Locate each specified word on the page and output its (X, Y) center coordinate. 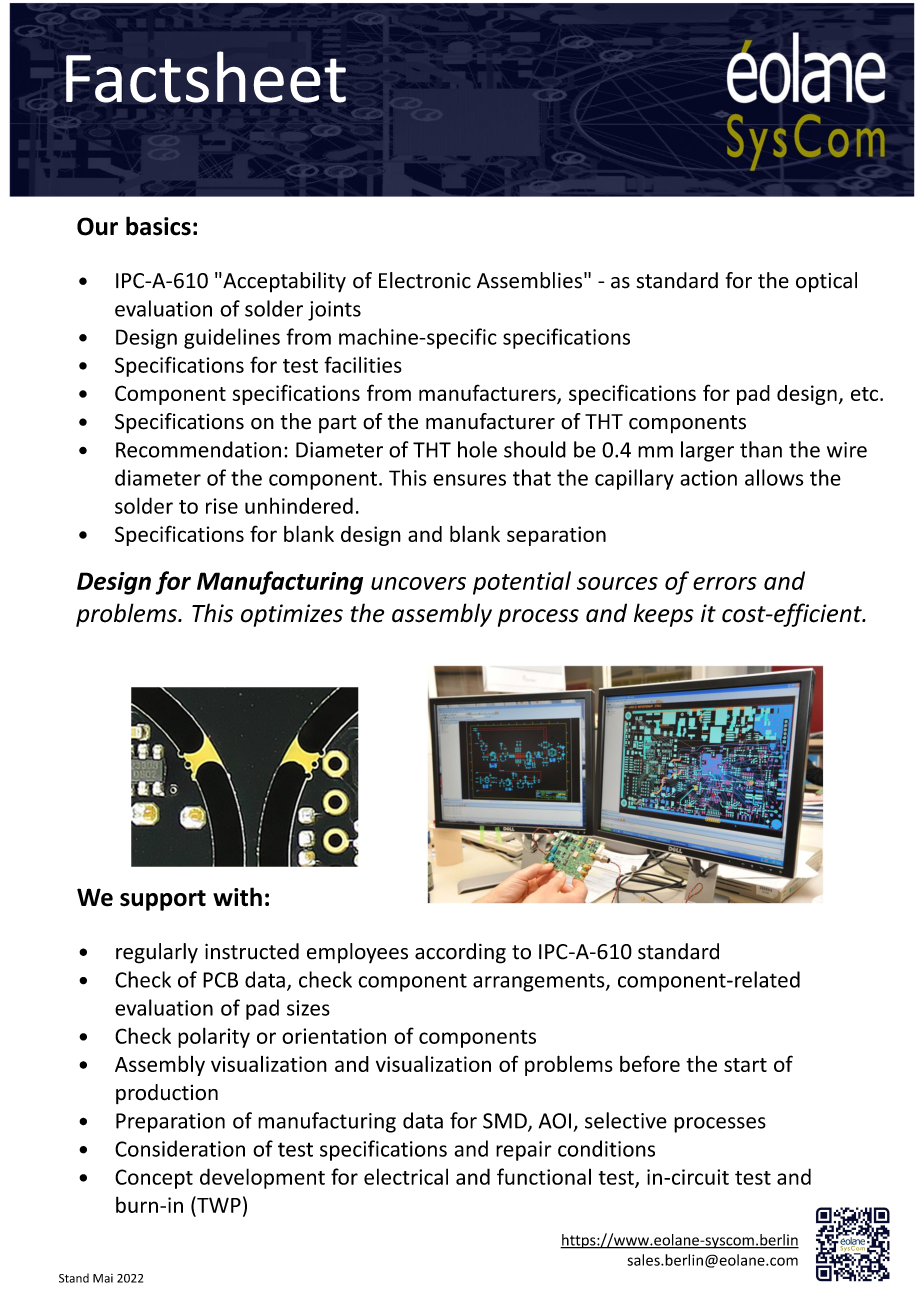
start (745, 1065)
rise (222, 506)
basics (158, 226)
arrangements (540, 982)
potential (522, 583)
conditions (606, 1148)
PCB (220, 980)
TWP (218, 1204)
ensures (469, 480)
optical (826, 282)
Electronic (425, 280)
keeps (664, 615)
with (237, 897)
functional (544, 1176)
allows (774, 477)
